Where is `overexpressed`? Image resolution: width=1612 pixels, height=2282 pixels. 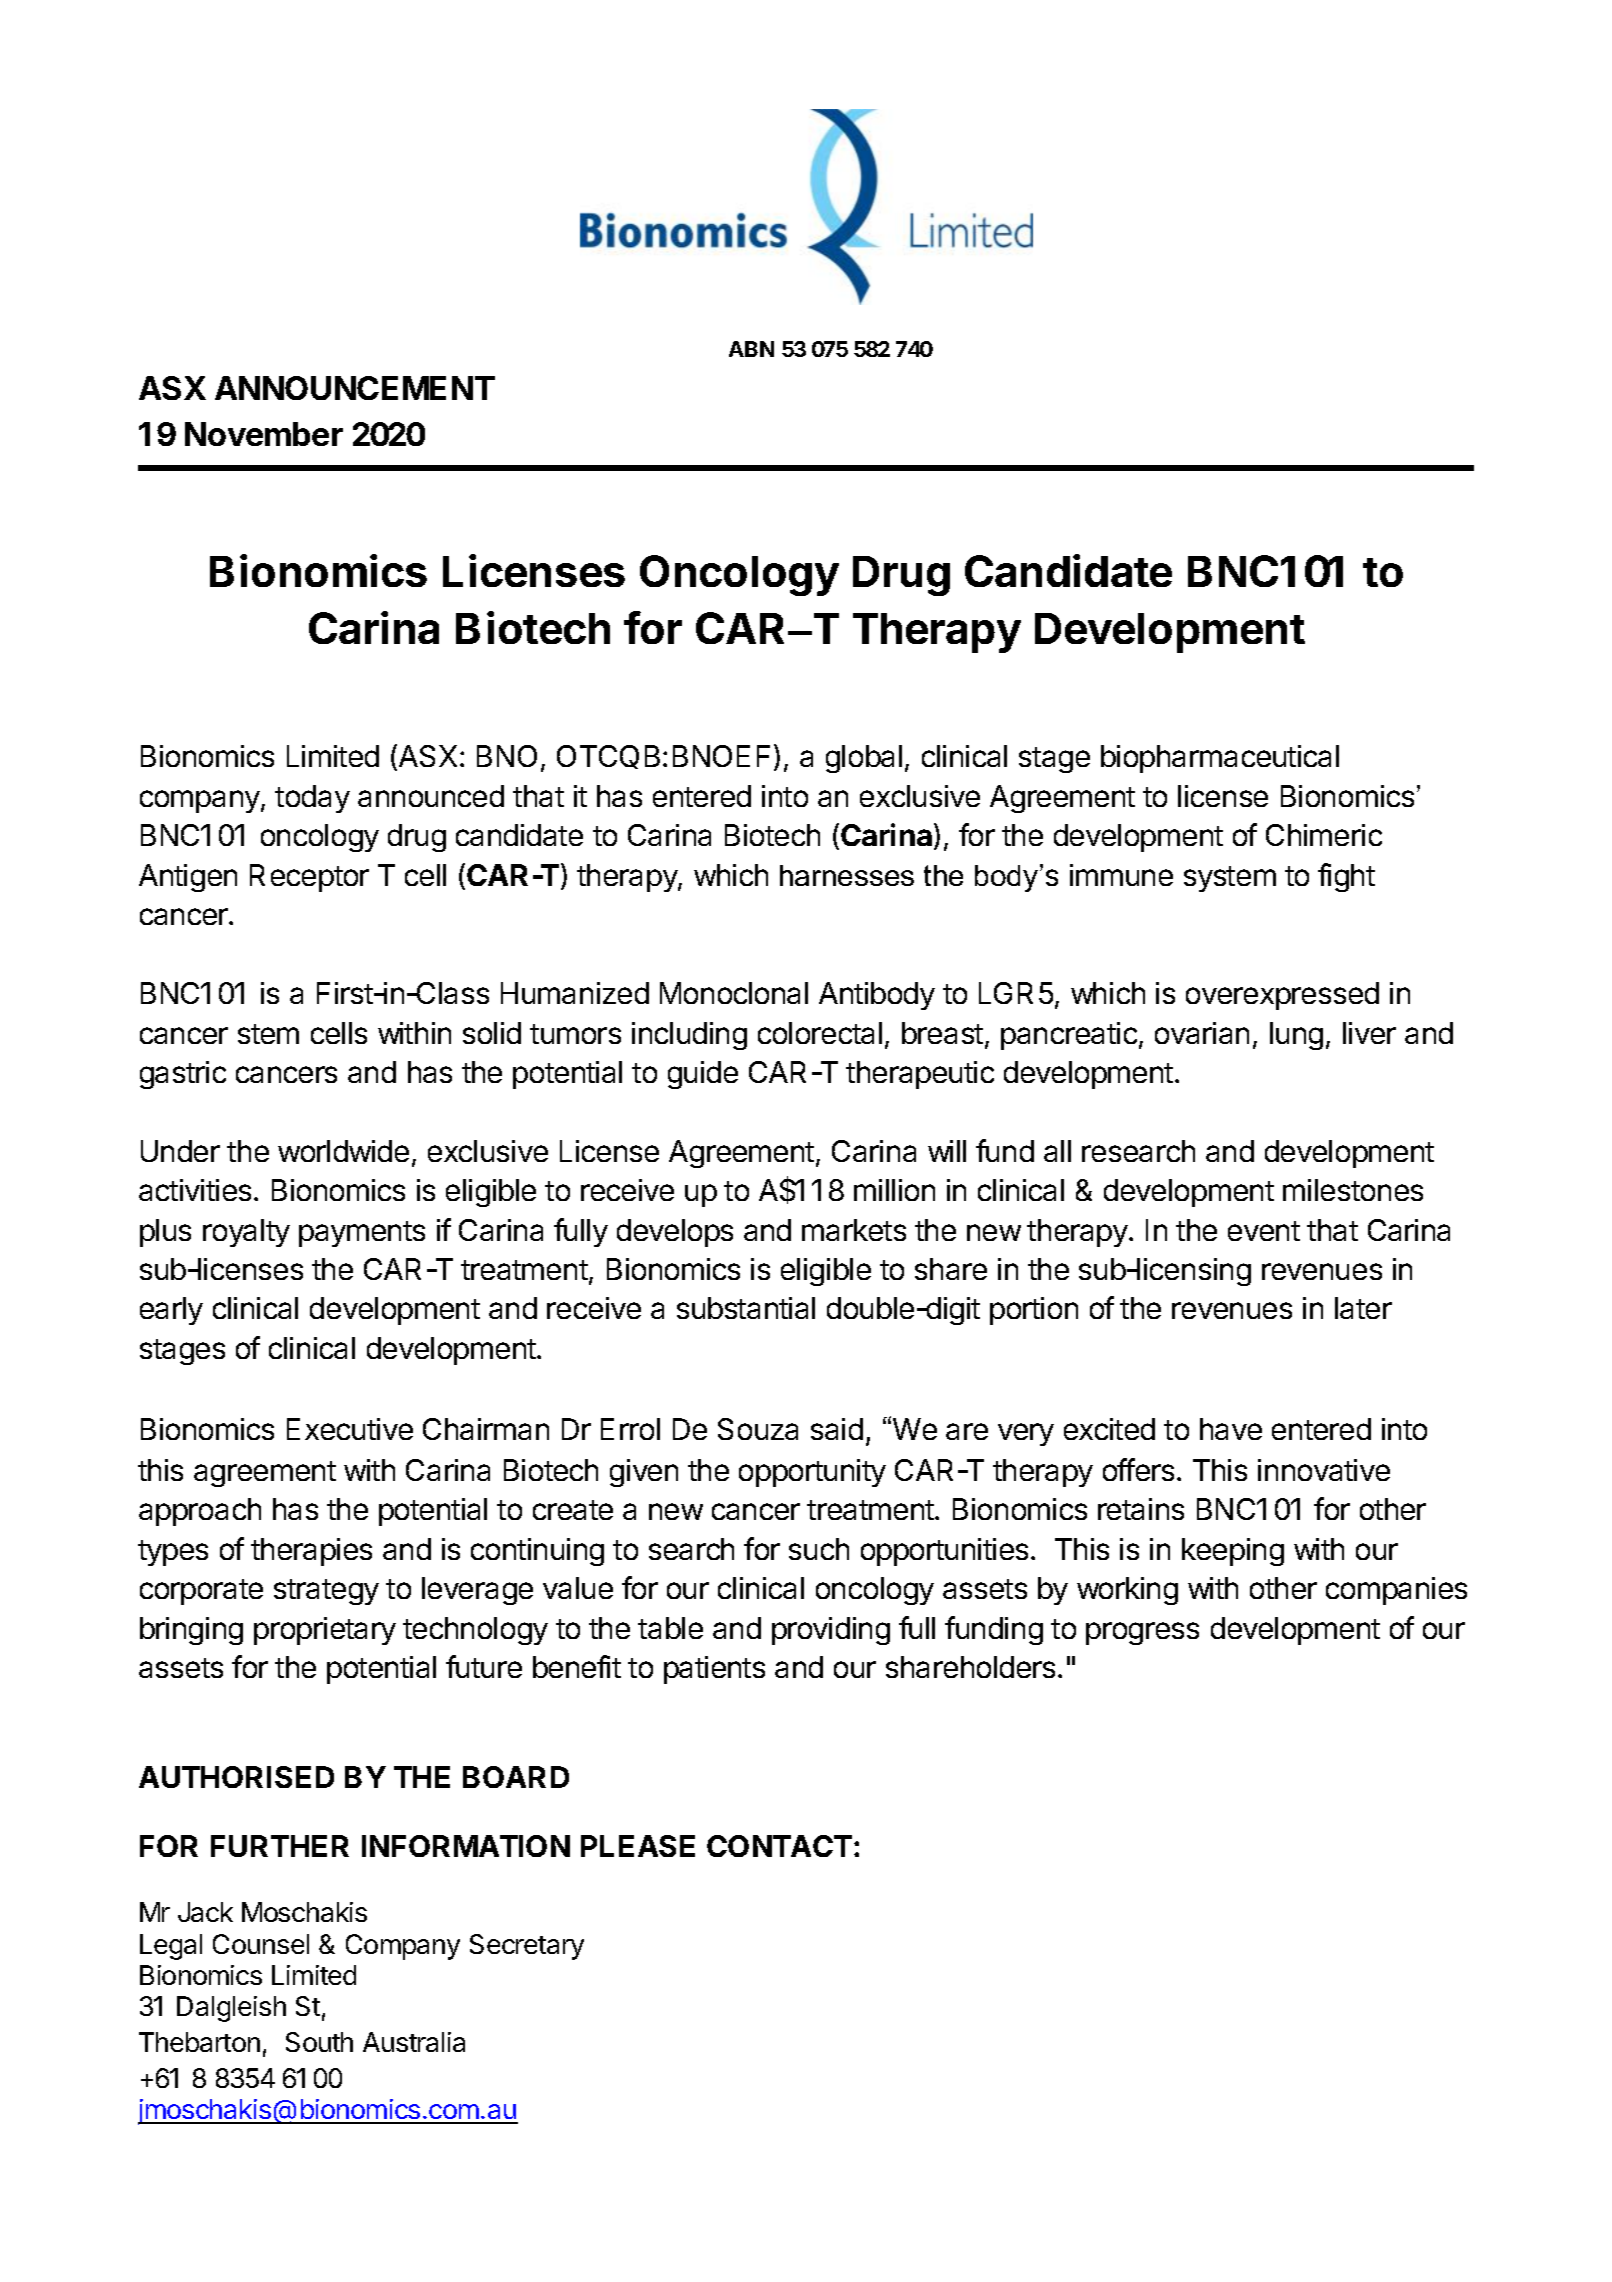
overexpressed is located at coordinates (1282, 996).
